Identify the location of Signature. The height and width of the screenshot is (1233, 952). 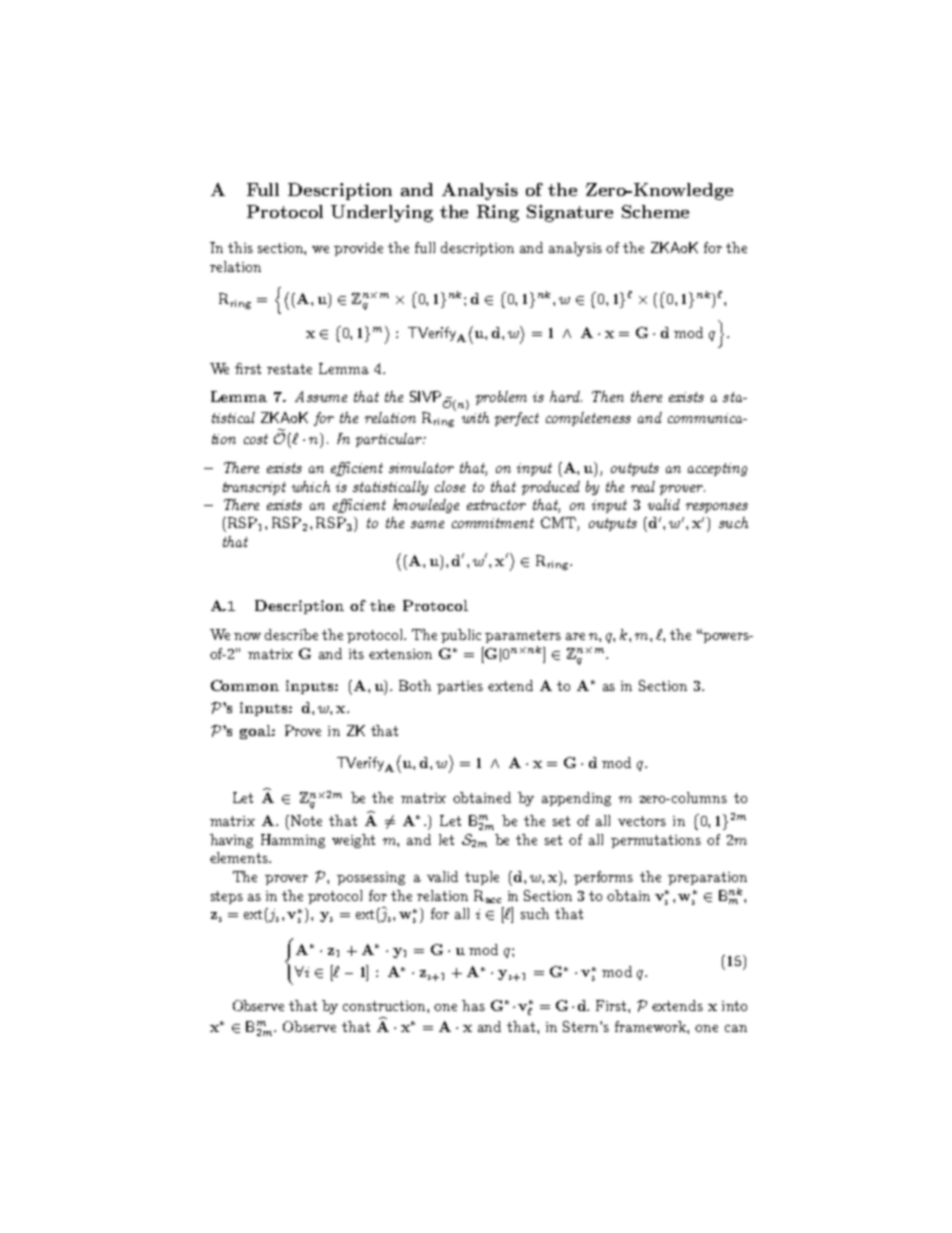
(570, 213).
